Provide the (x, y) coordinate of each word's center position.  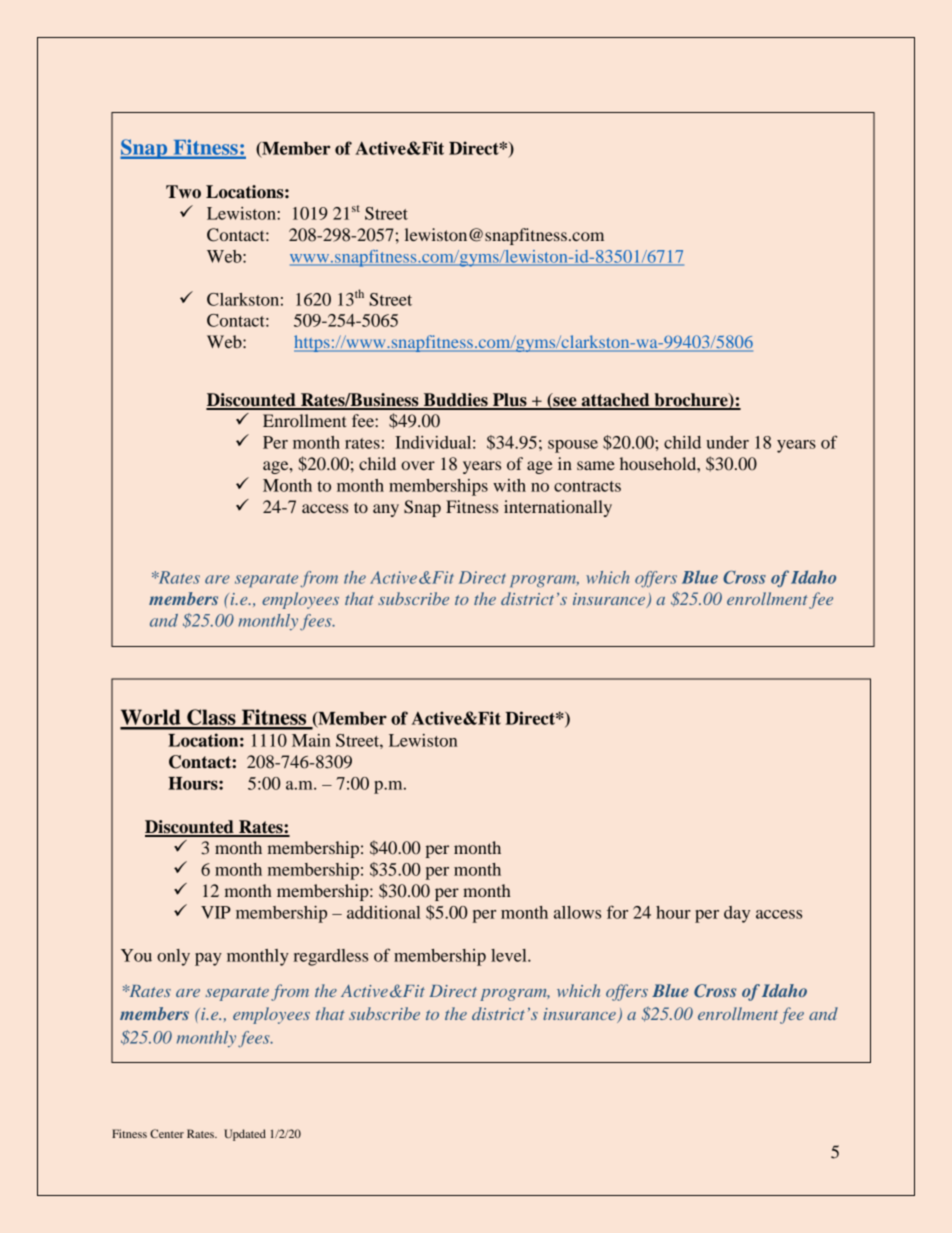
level (510, 955)
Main (311, 740)
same (596, 465)
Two (183, 192)
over (418, 465)
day (737, 914)
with (509, 485)
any (386, 510)
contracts (587, 486)
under (727, 442)
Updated (245, 1135)
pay (208, 959)
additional (384, 912)
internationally (558, 508)
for (617, 912)
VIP (216, 912)
